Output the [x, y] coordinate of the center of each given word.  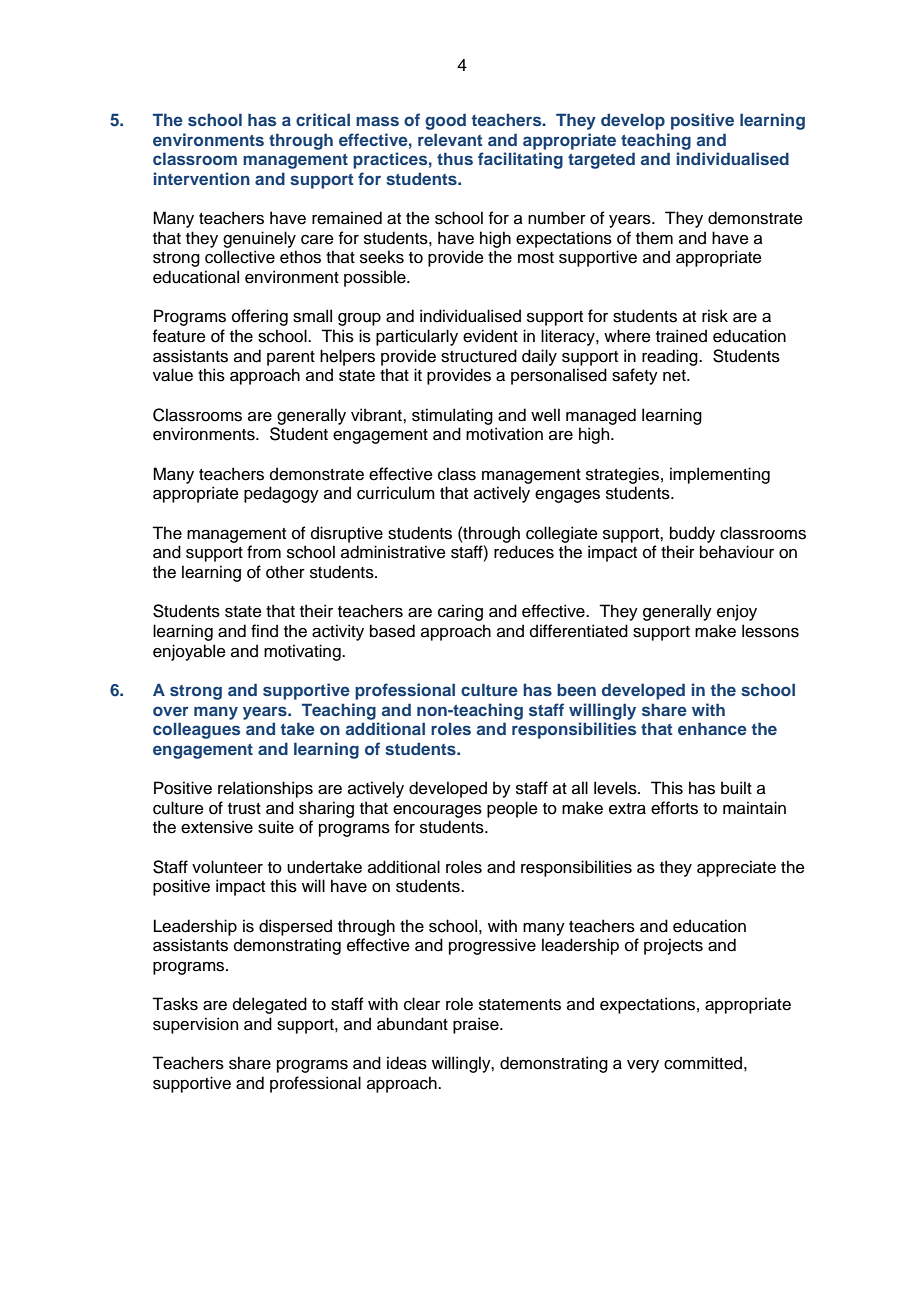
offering [260, 317]
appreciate [736, 868]
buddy [692, 534]
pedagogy [281, 494]
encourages [437, 811]
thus [455, 158]
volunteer [227, 867]
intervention [202, 178]
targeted [601, 160]
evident [490, 336]
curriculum [396, 493]
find [264, 631]
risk [715, 316]
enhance [712, 728]
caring [460, 612]
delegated [270, 1005]
